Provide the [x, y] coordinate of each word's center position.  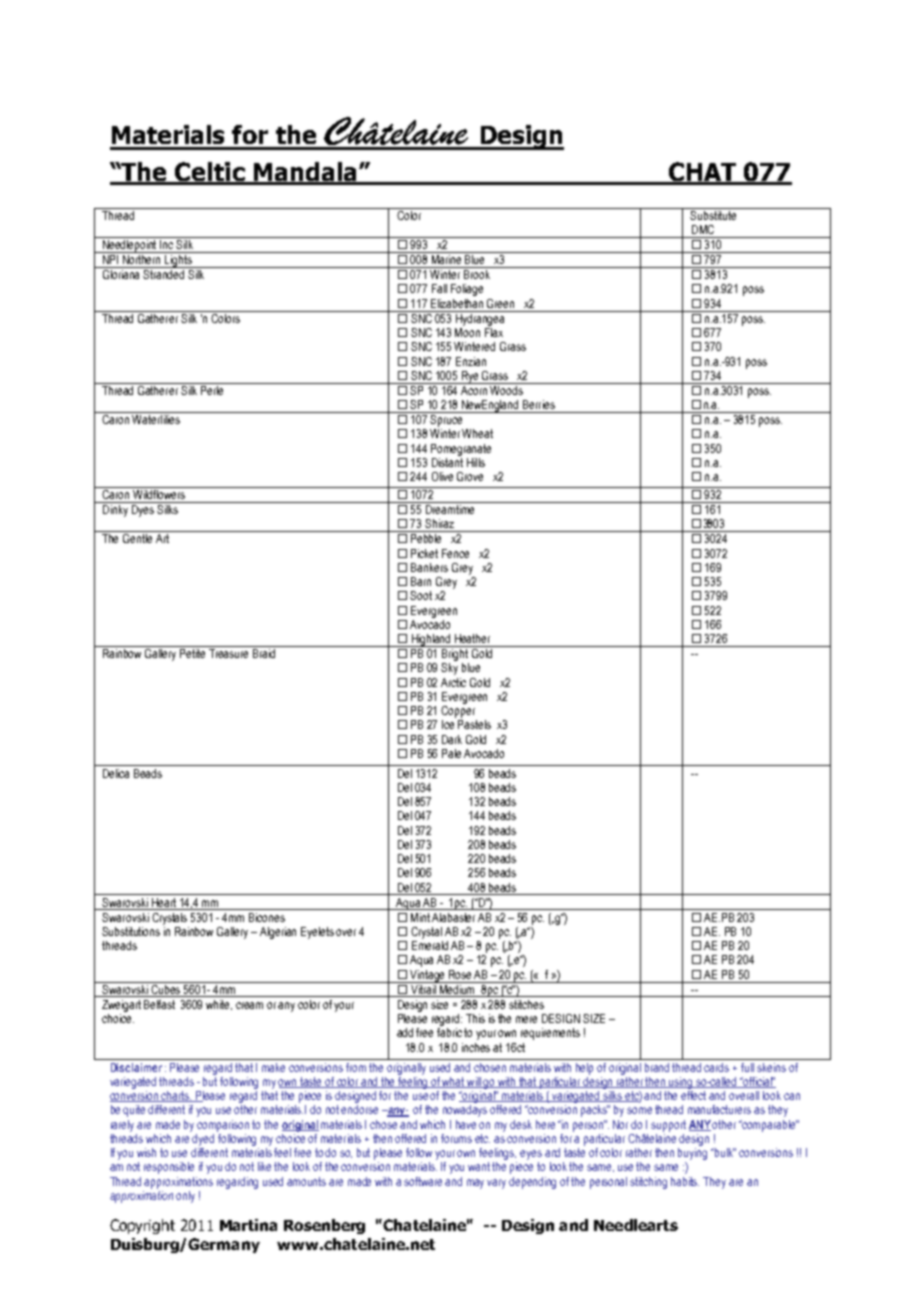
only [185, 1197]
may [475, 1184]
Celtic [210, 173]
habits [685, 1181]
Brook [477, 274]
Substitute [714, 214]
